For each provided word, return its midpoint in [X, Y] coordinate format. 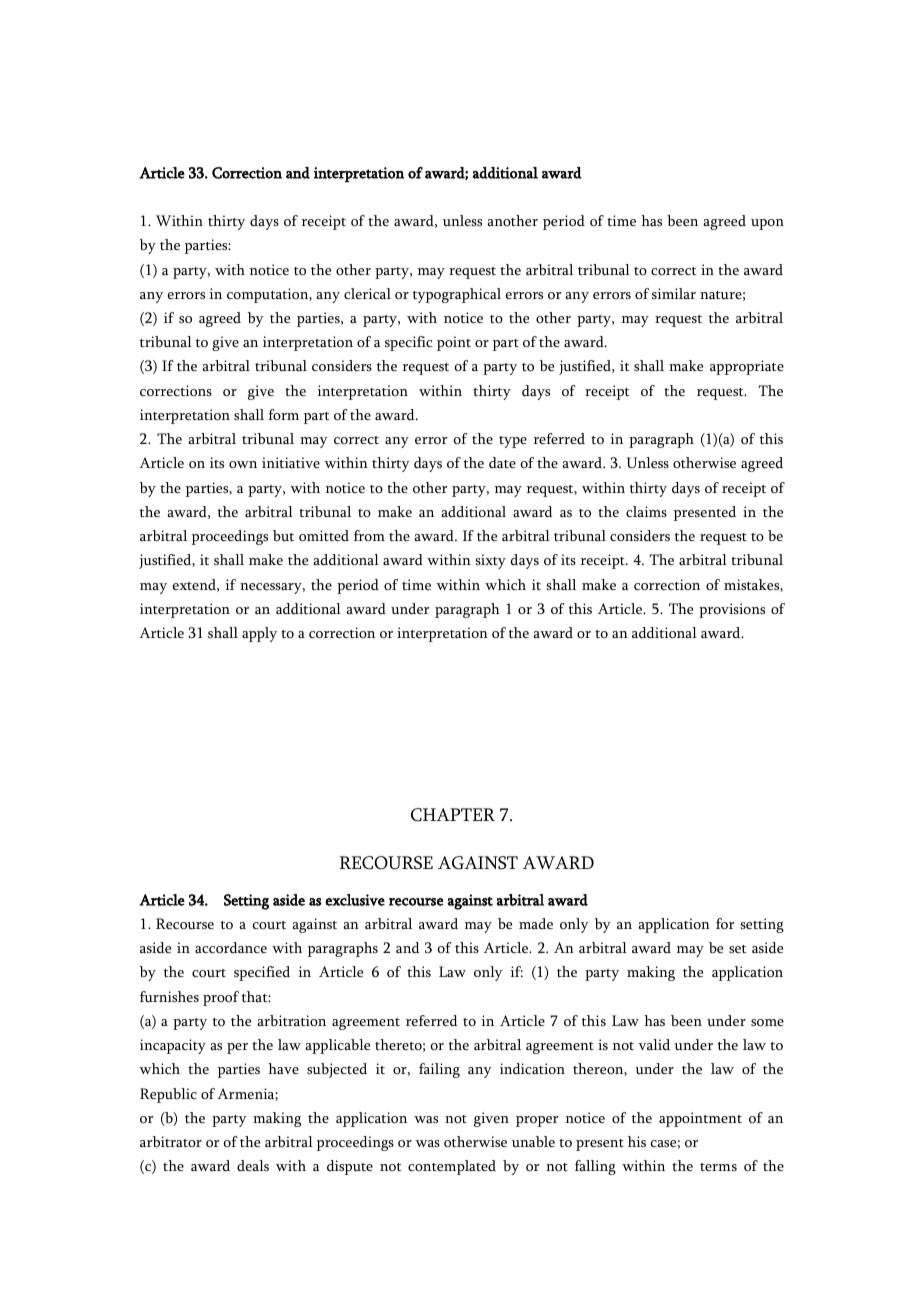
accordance [231, 947]
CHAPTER [453, 815]
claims [646, 511]
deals [253, 1165]
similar [674, 293]
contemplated [452, 1167]
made [536, 923]
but [283, 535]
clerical [367, 293]
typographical [457, 295]
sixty [491, 561]
